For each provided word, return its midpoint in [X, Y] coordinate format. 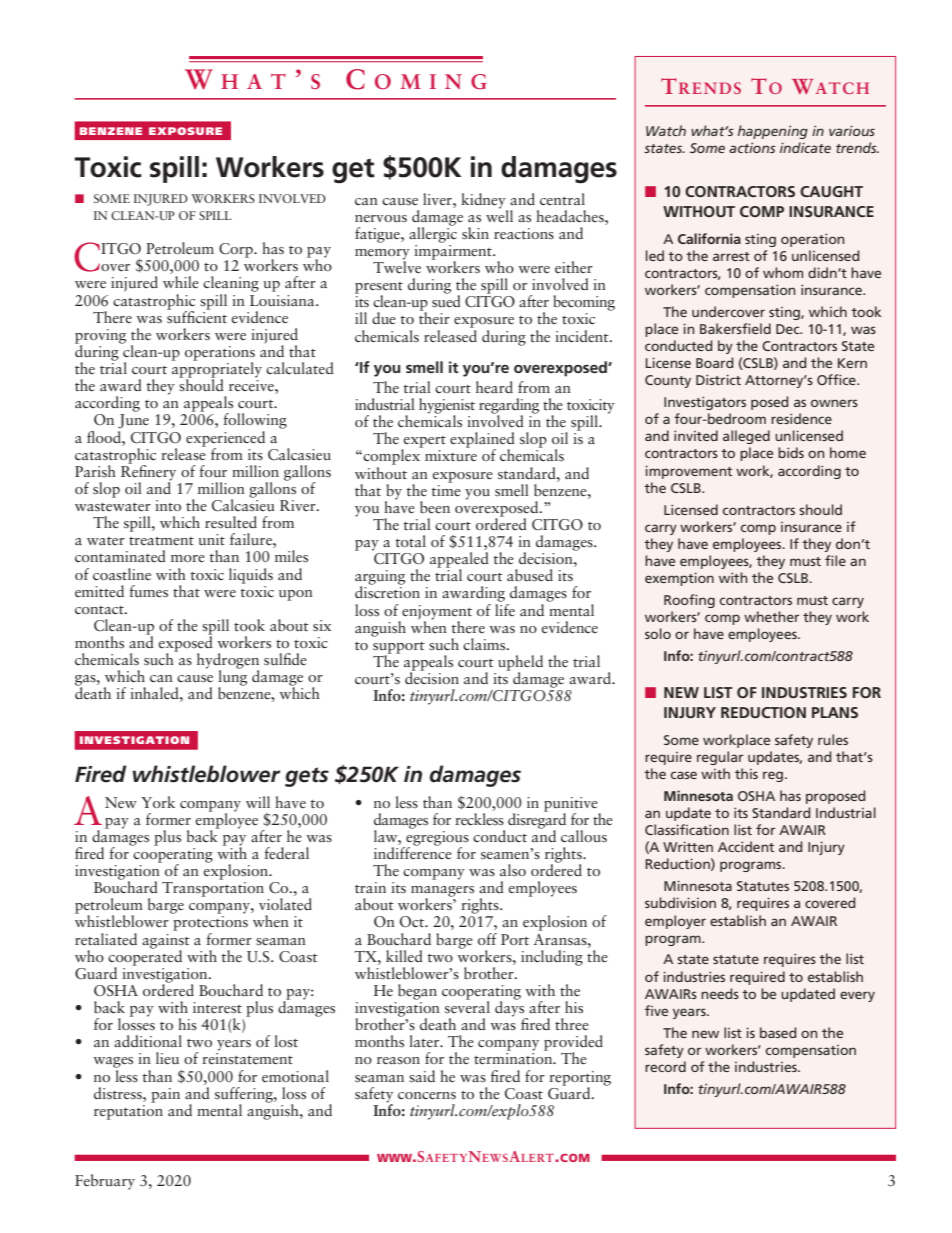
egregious [436, 838]
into [168, 505]
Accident [746, 846]
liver [438, 199]
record [665, 1066]
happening [773, 132]
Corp [237, 250]
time [446, 489]
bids [791, 452]
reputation [128, 1111]
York [158, 802]
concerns [427, 1095]
